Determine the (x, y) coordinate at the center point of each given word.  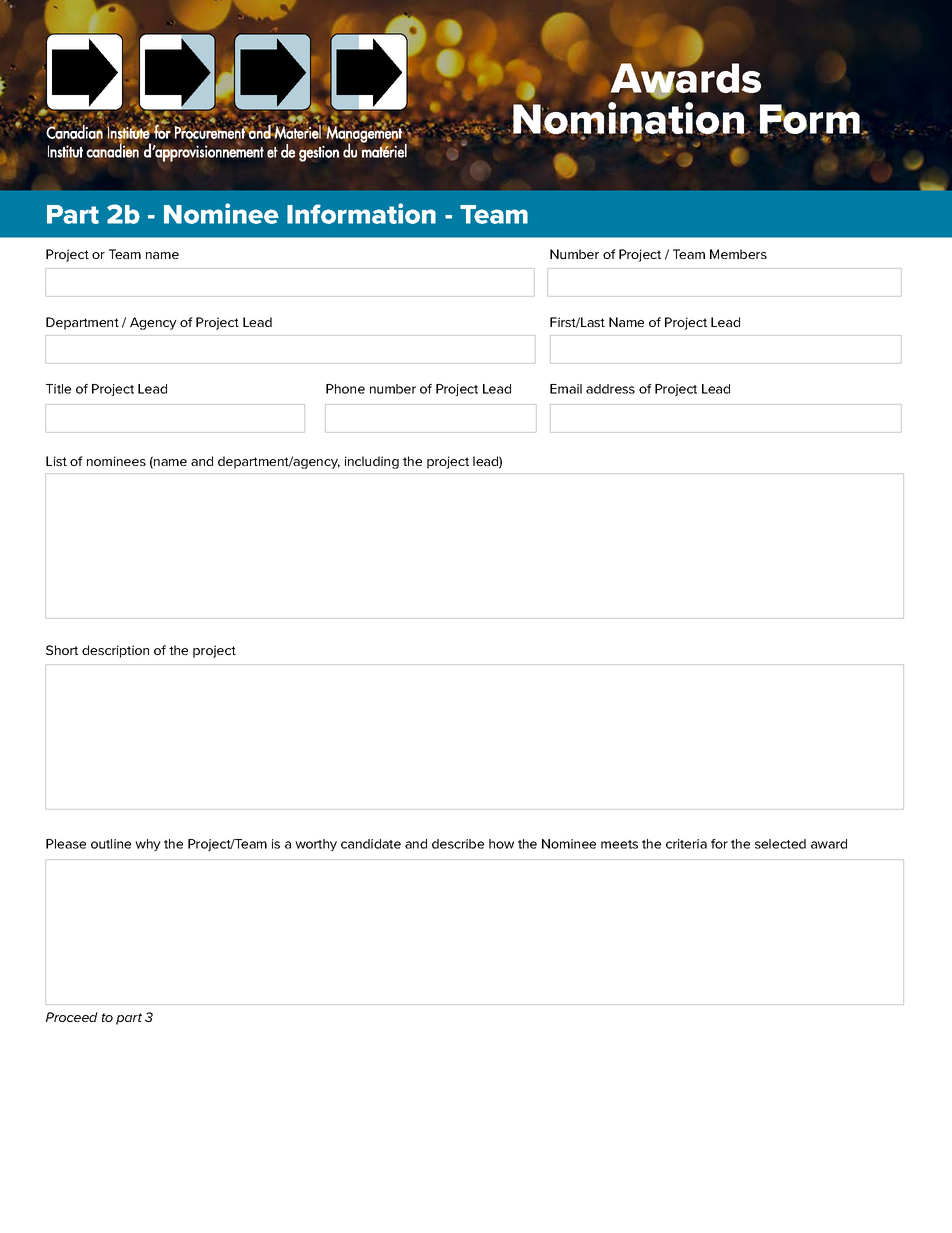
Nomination (628, 118)
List (56, 461)
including (372, 462)
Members (738, 254)
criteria (686, 844)
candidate (371, 844)
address (610, 389)
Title (58, 389)
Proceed (72, 1017)
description (115, 651)
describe (458, 844)
